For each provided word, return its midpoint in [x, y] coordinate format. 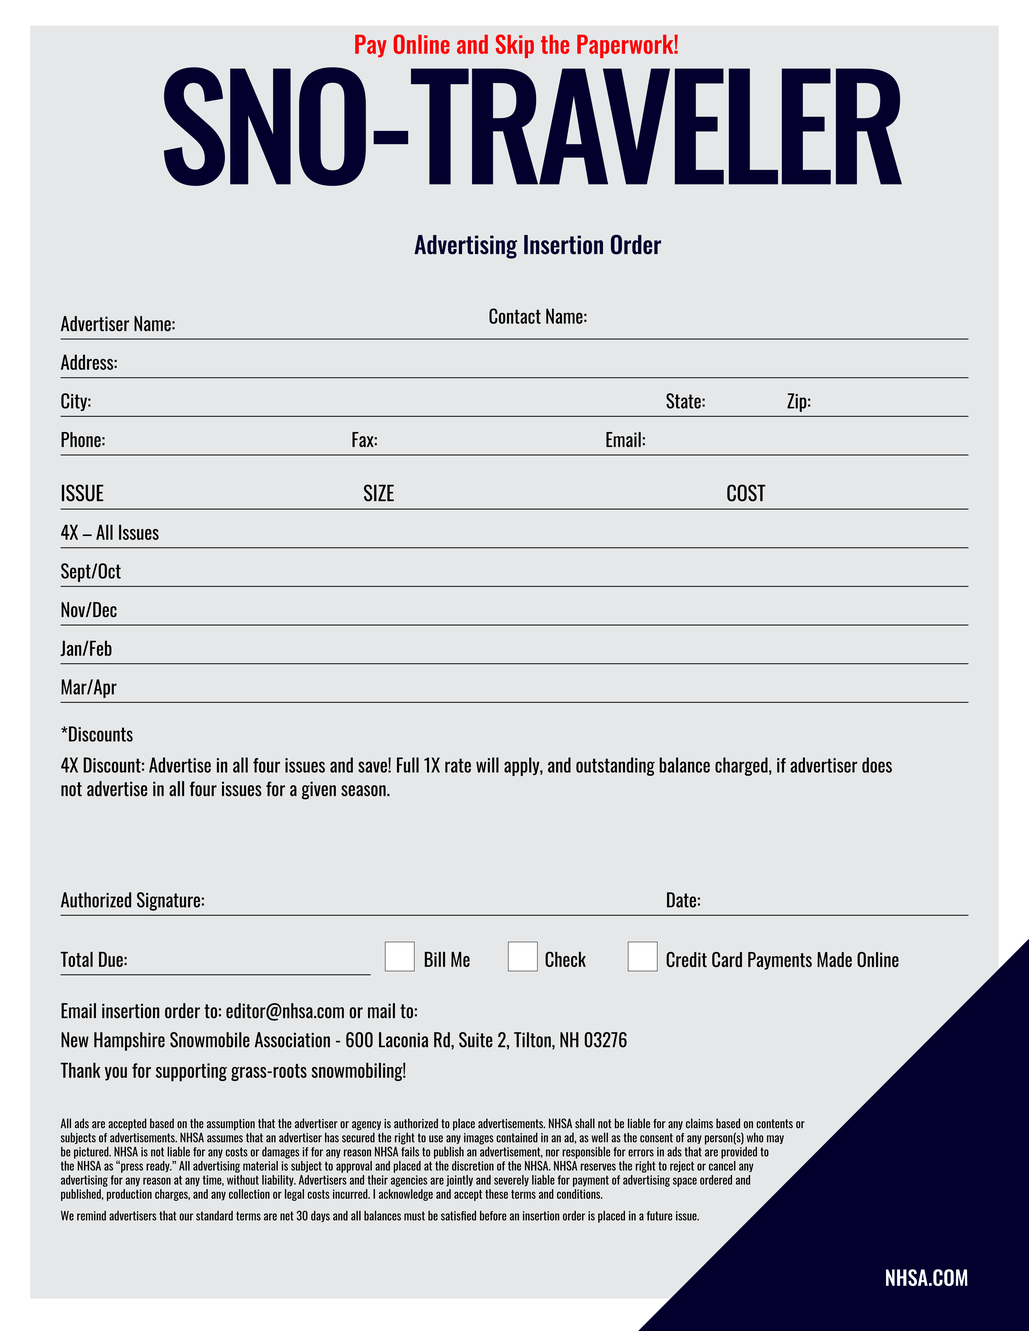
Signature [168, 901]
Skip [515, 46]
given [319, 790]
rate [458, 765]
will [487, 765]
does [877, 765]
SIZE [379, 493]
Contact [515, 316]
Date [681, 900]
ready [159, 1166]
